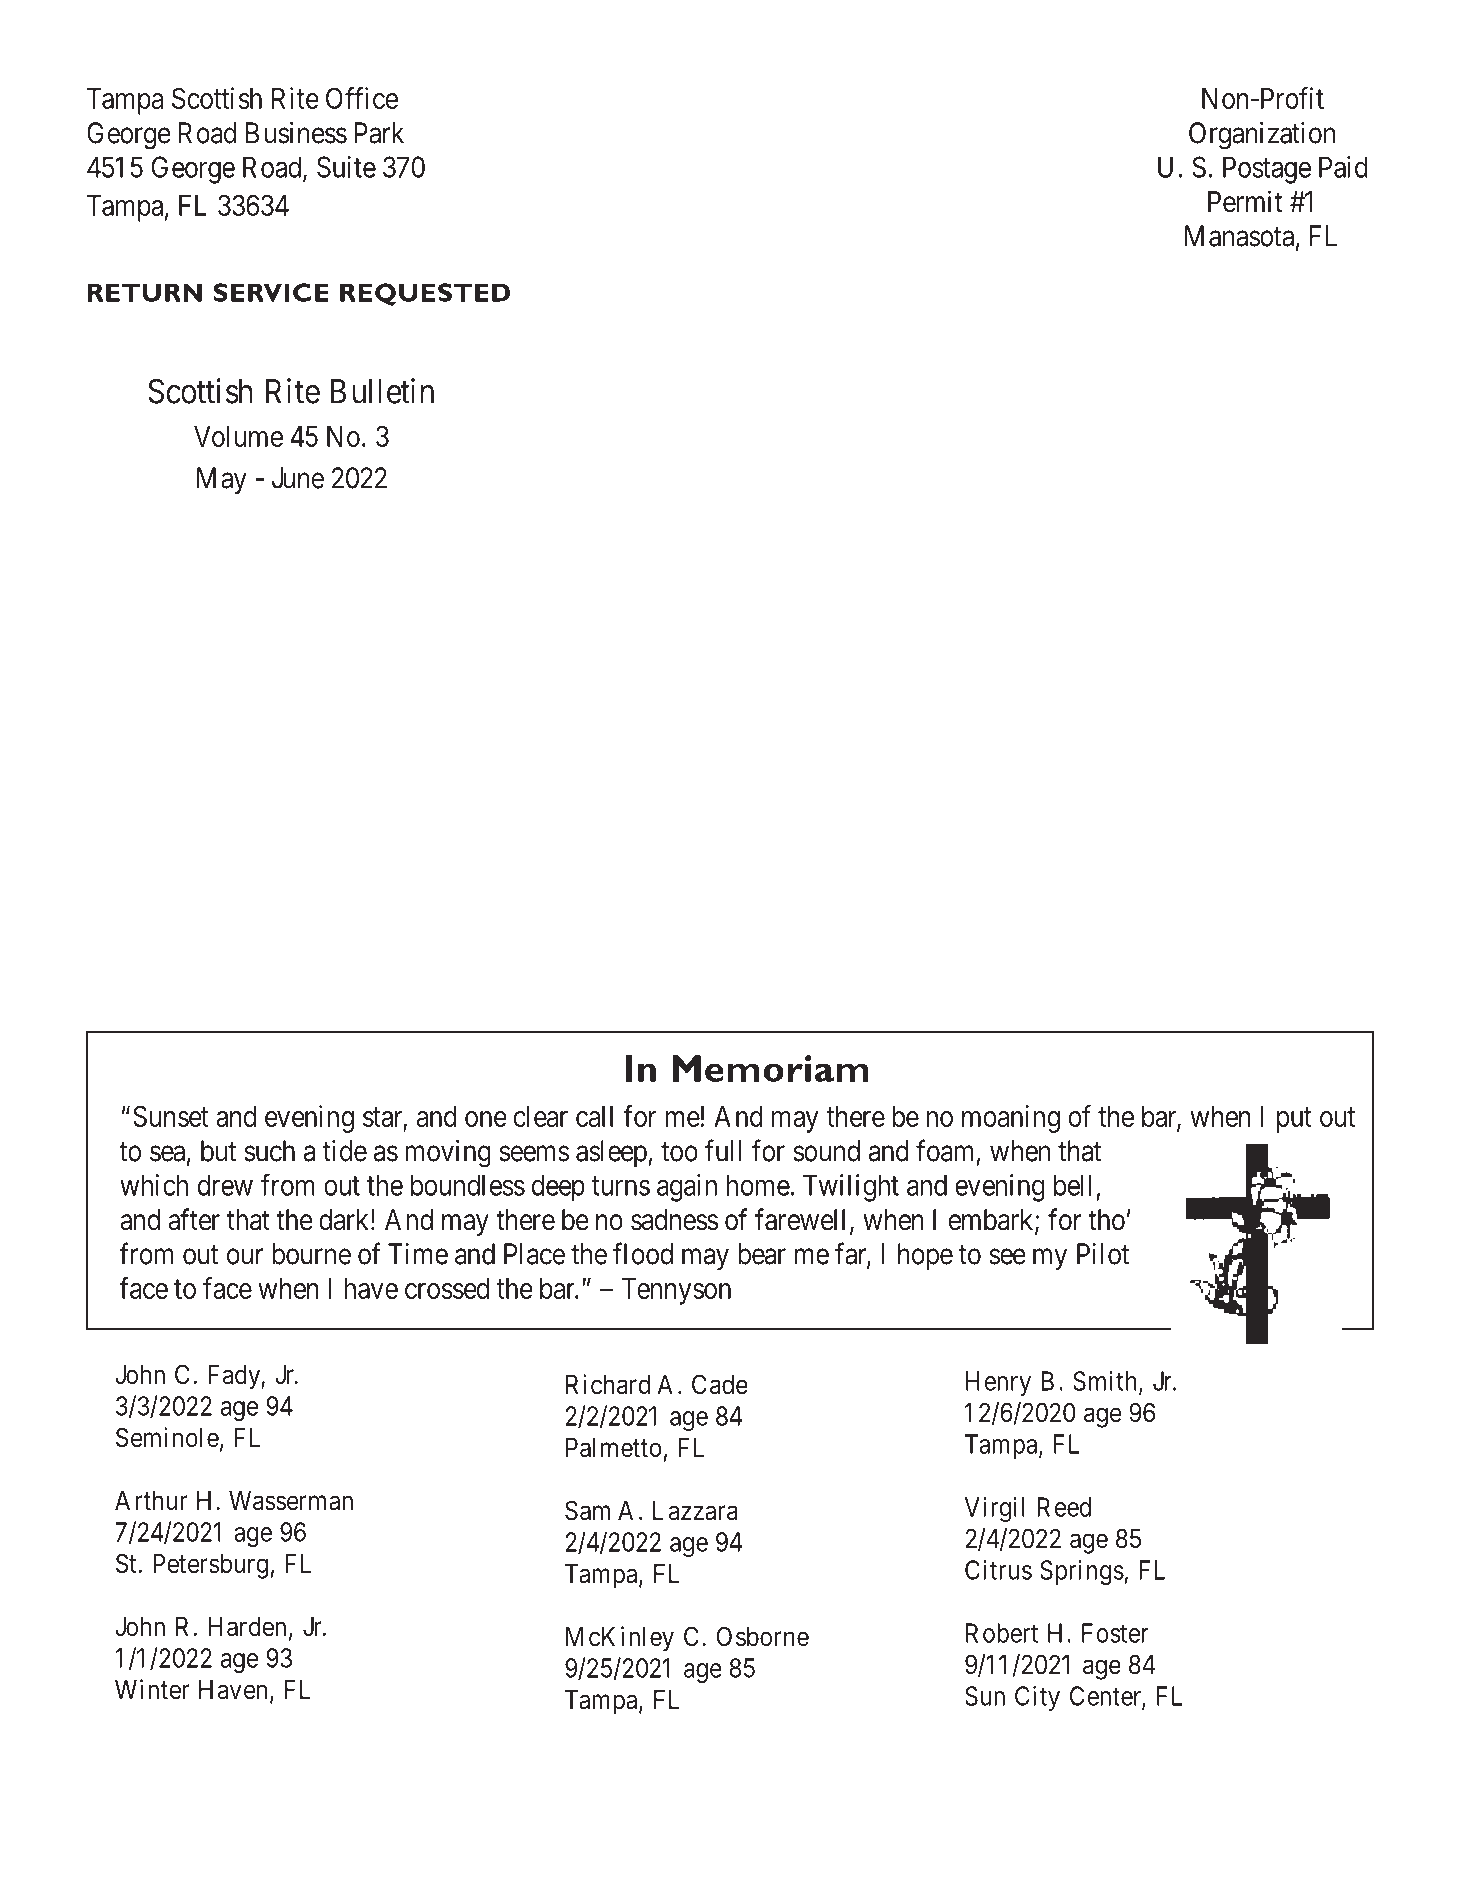 This screenshot has width=1460, height=1890. Describe the element at coordinates (379, 133) in the screenshot. I see `Park` at that location.
